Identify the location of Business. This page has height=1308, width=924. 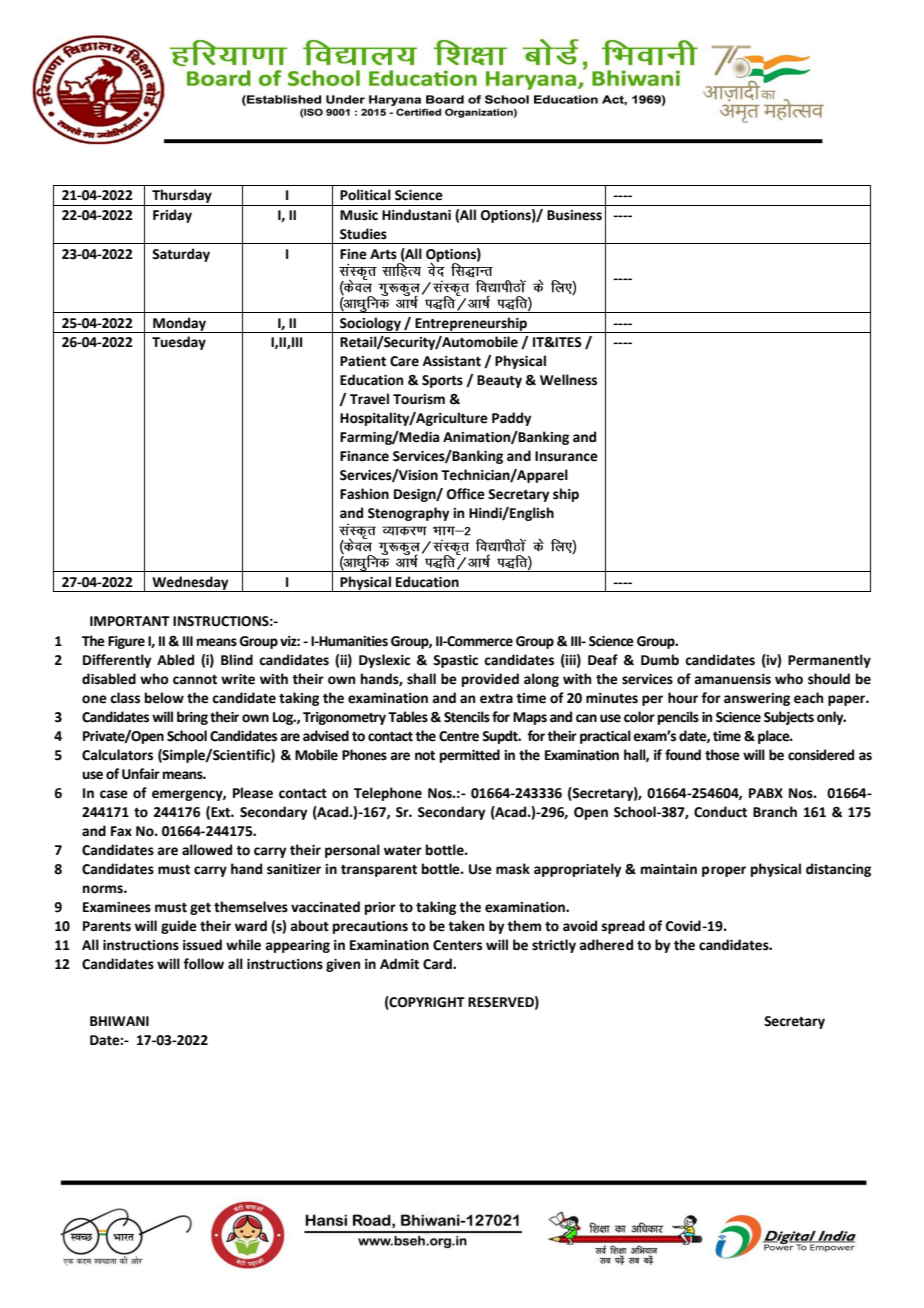
(574, 215).
